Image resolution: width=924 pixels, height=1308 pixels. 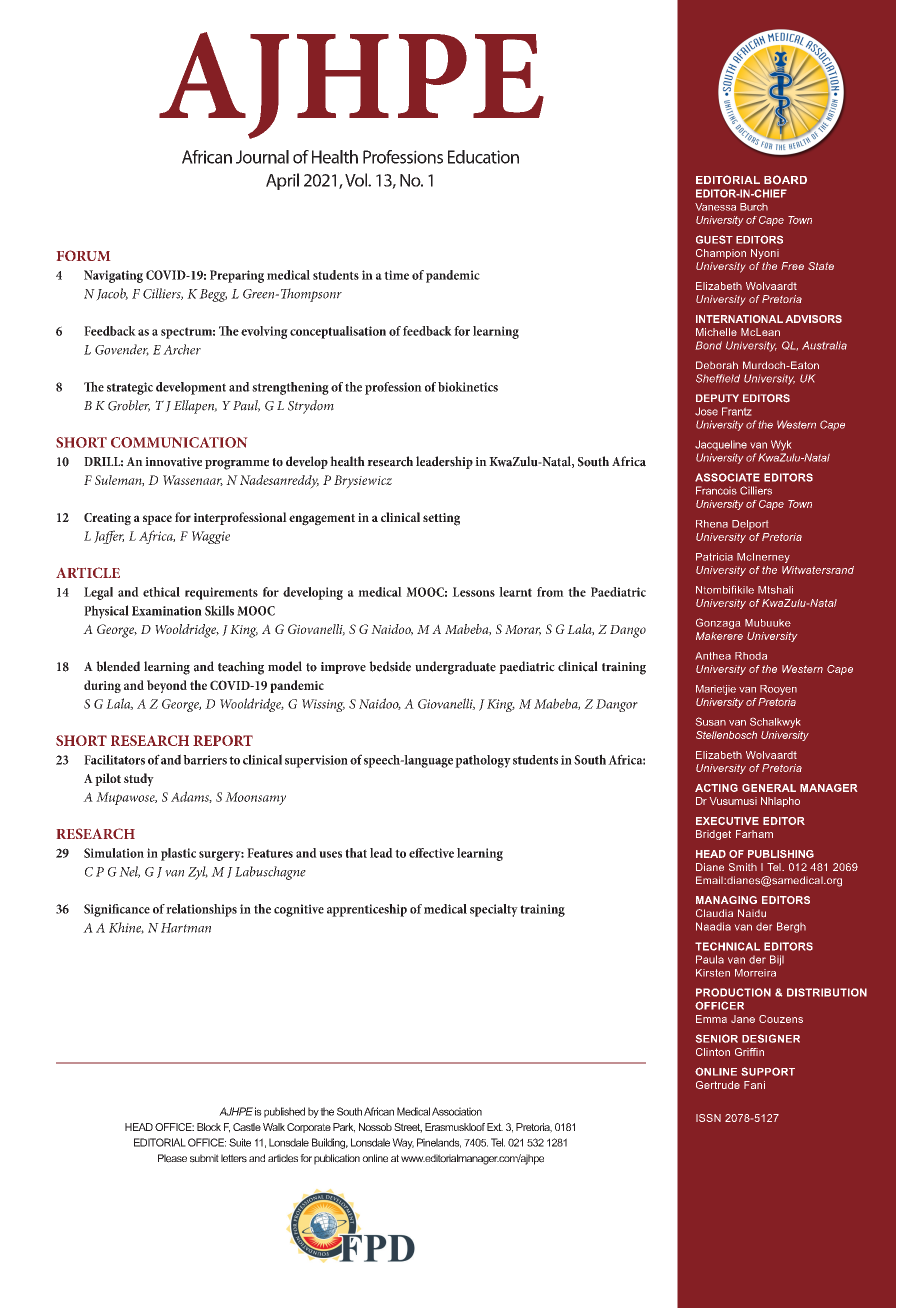 What do you see at coordinates (167, 686) in the page?
I see `beyond` at bounding box center [167, 686].
